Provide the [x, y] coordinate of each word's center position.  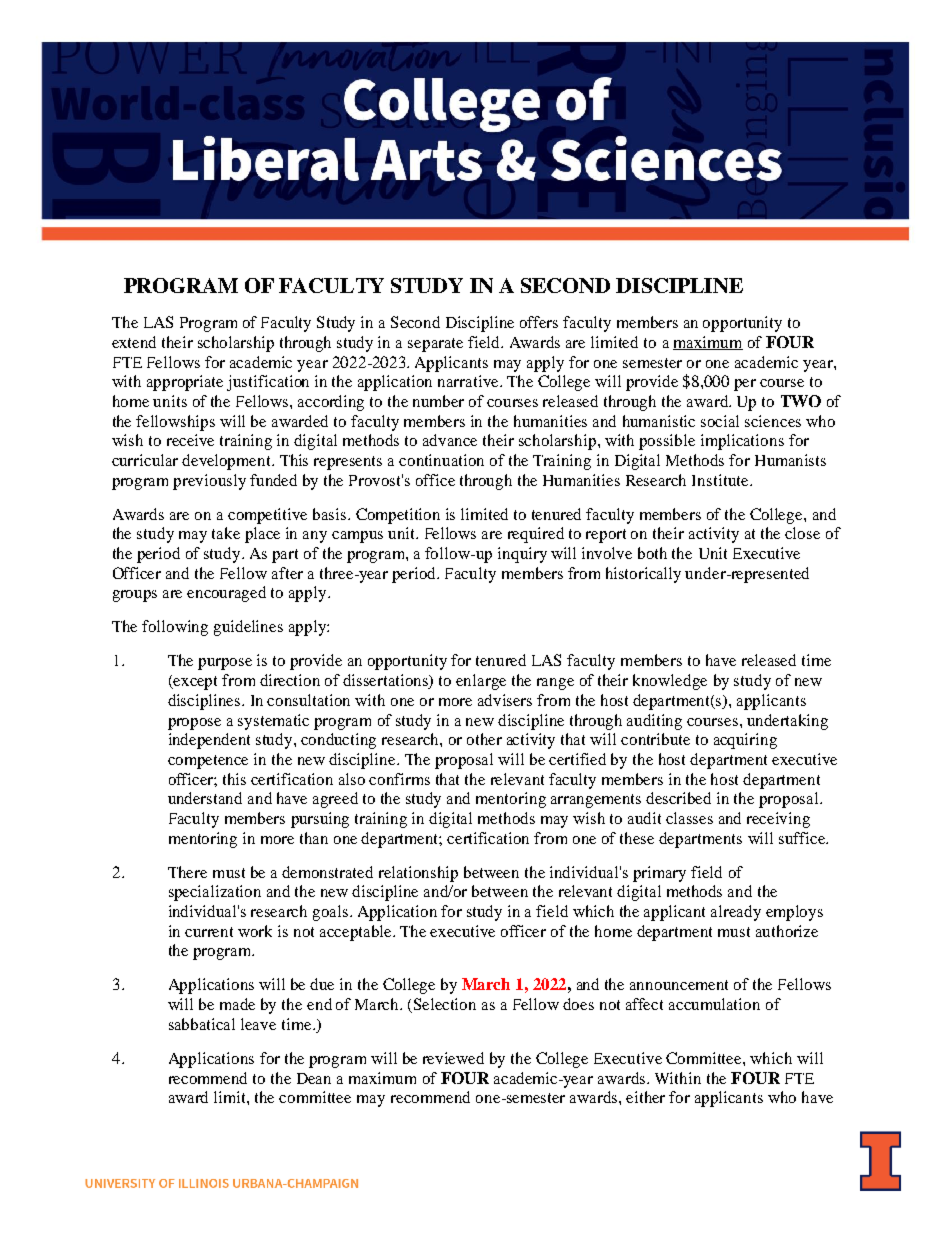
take [226, 533]
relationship [418, 874]
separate [435, 345]
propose [194, 724]
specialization [215, 893]
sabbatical [202, 1024]
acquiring [745, 741]
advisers [505, 700]
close [802, 533]
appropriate [185, 383]
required [536, 535]
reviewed [453, 1058]
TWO [801, 401]
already [736, 913]
